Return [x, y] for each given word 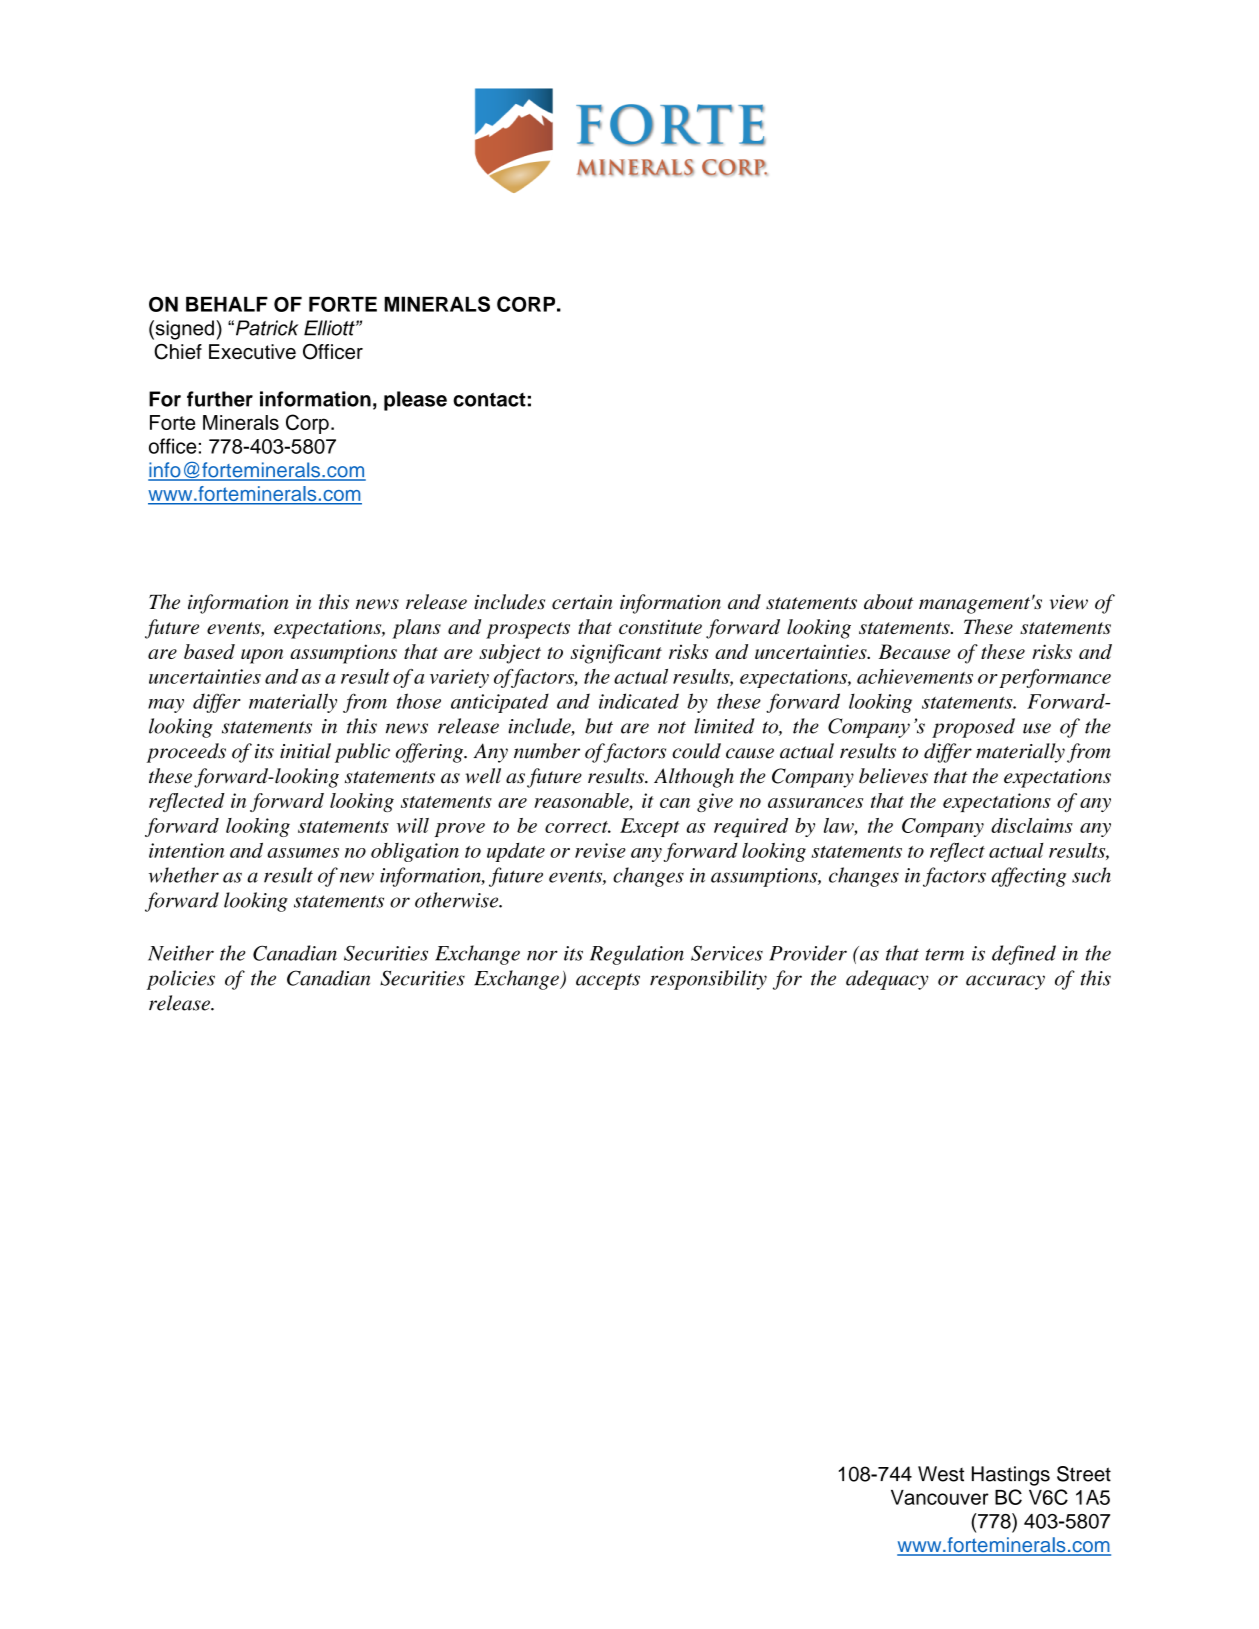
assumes [303, 853]
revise [600, 850]
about [888, 602]
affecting [1028, 877]
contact [489, 399]
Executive [252, 352]
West [941, 1474]
